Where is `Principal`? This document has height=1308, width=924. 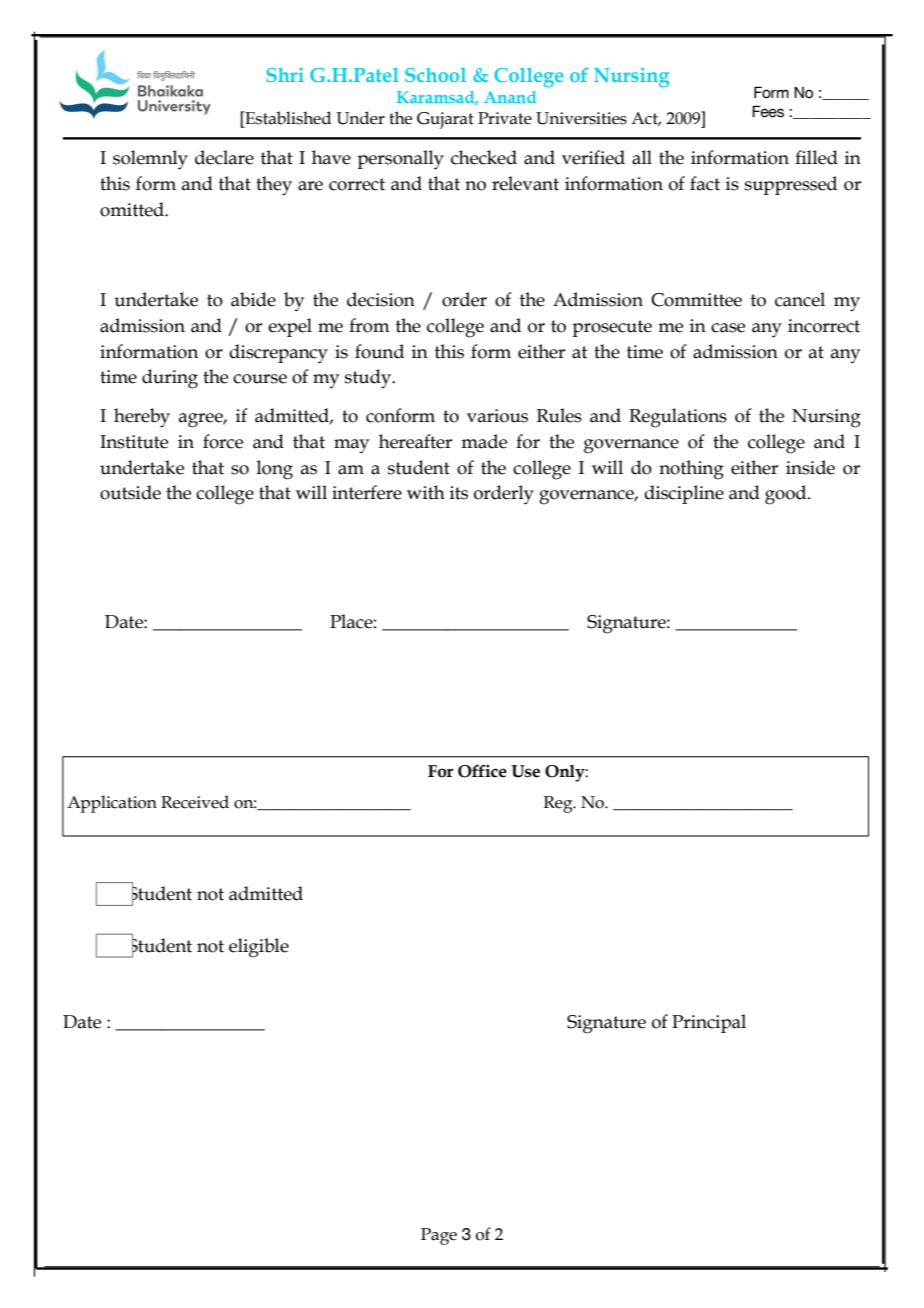 Principal is located at coordinates (709, 1023).
